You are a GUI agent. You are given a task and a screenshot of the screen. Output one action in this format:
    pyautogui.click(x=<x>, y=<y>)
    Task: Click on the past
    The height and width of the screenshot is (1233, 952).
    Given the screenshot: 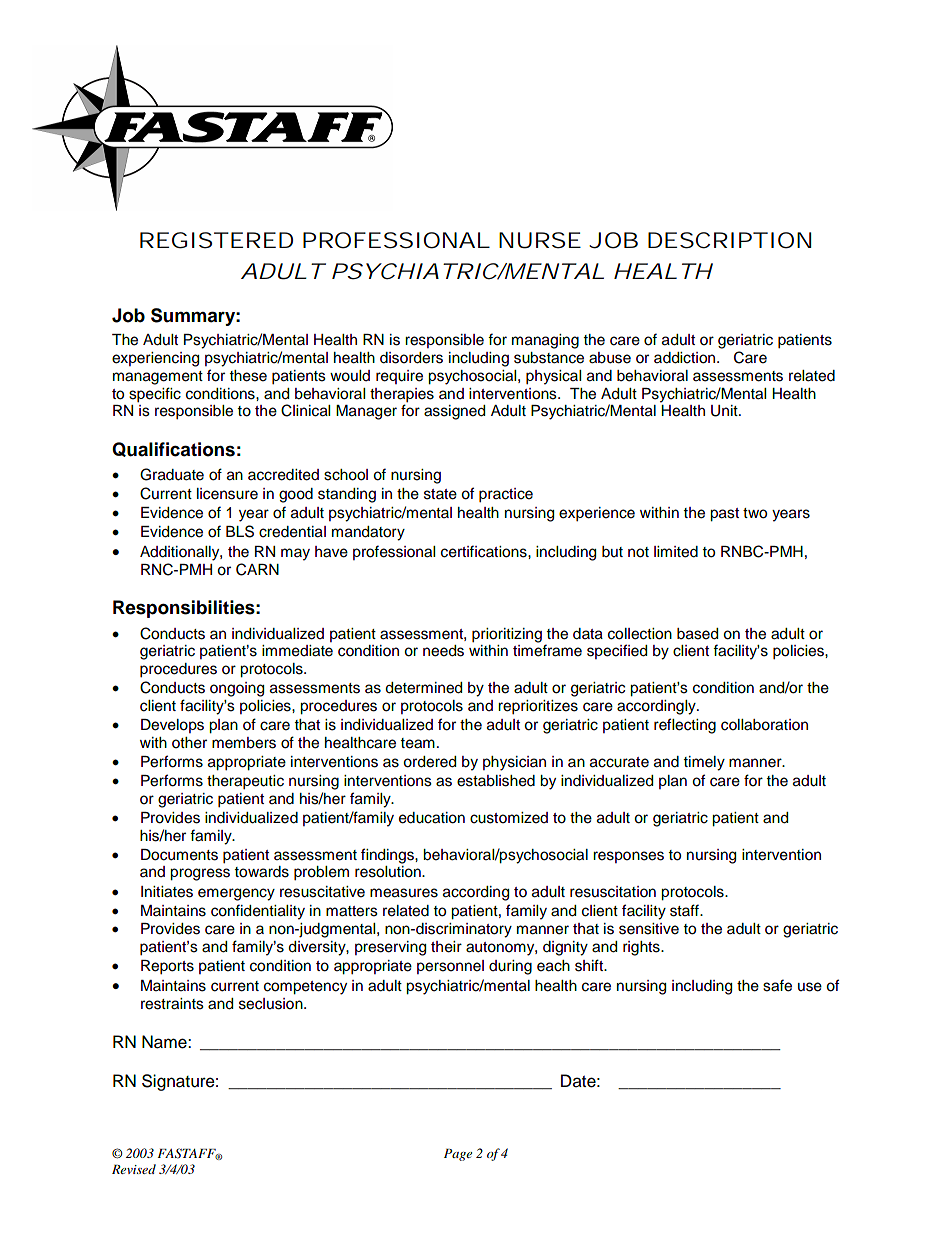 What is the action you would take?
    pyautogui.click(x=724, y=515)
